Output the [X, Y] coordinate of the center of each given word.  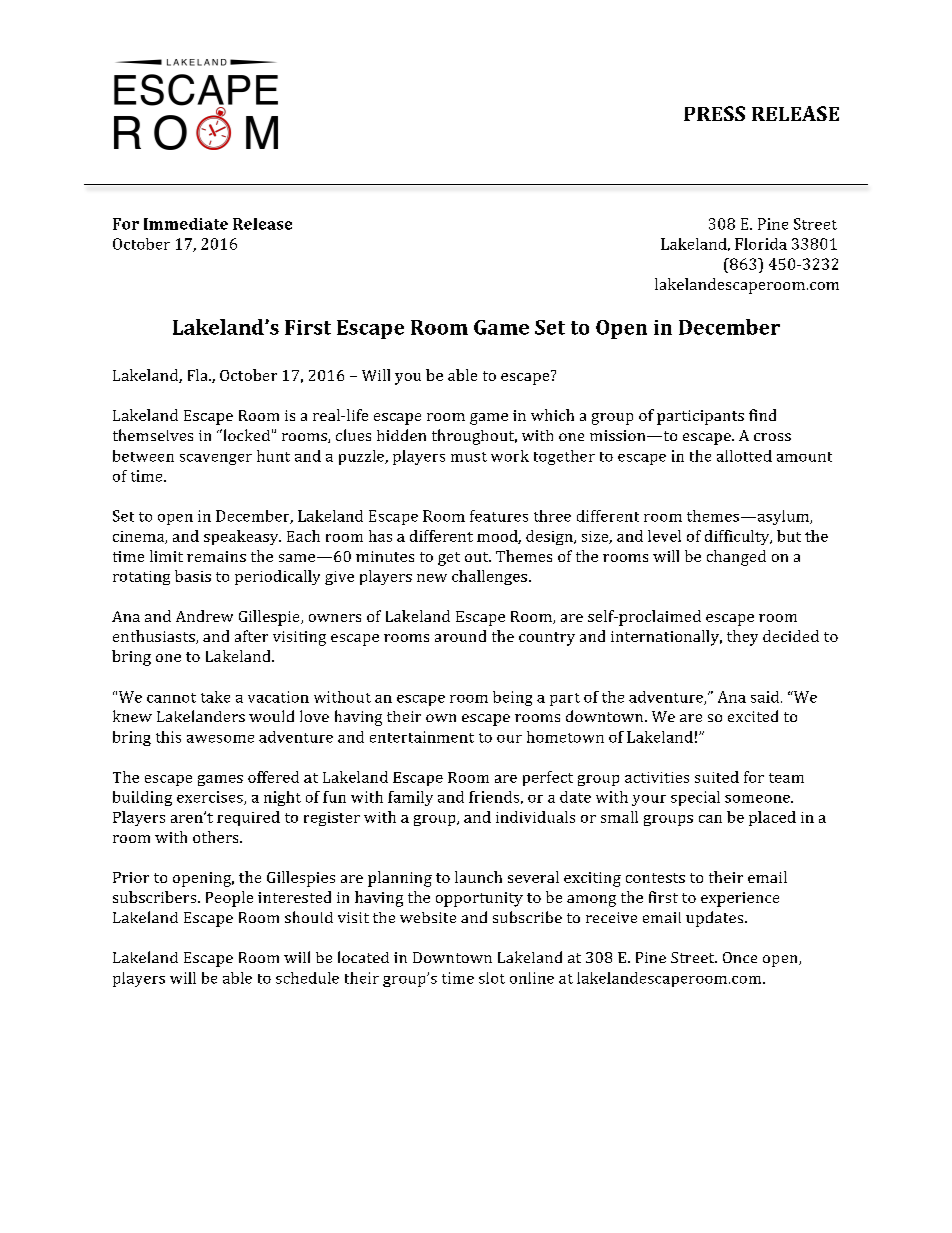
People [229, 899]
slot [492, 978]
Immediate [186, 224]
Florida [761, 244]
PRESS [714, 113]
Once [740, 957]
